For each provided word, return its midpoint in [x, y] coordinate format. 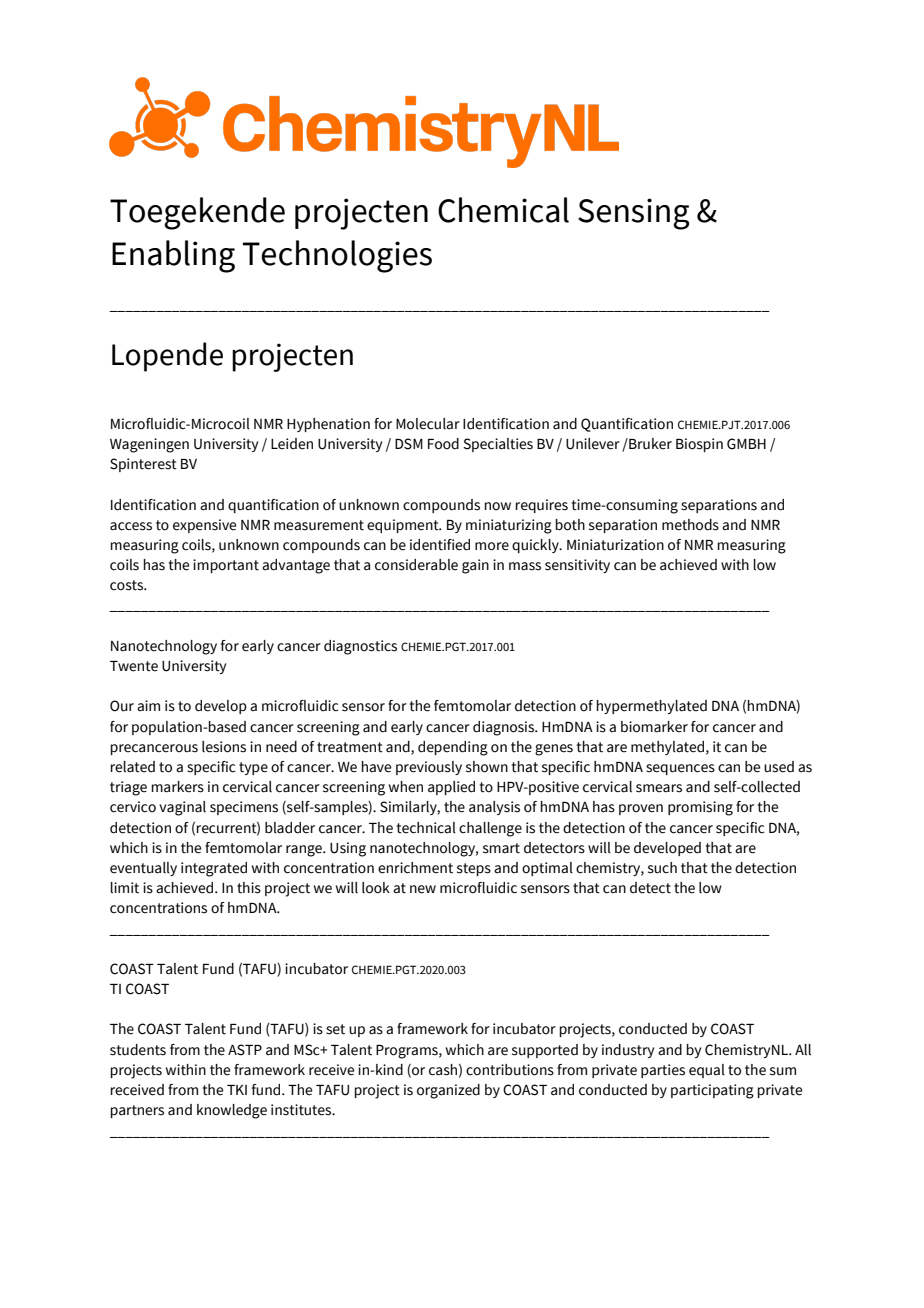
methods [690, 525]
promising [700, 808]
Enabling [173, 256]
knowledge [232, 1111]
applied [451, 788]
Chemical [503, 210]
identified [440, 545]
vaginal [182, 808]
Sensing [634, 214]
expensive [204, 526]
